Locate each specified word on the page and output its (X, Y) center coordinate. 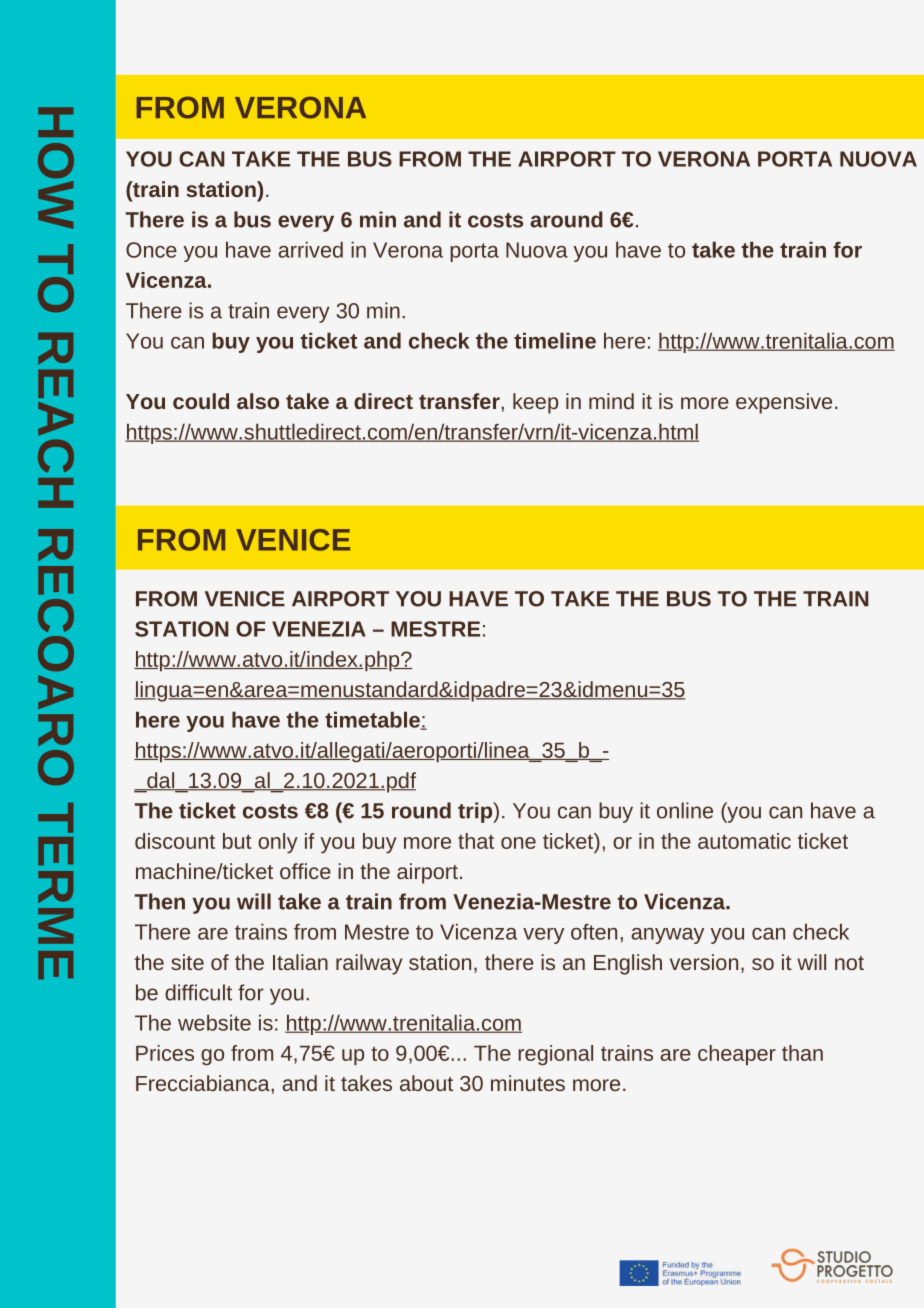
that (476, 841)
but (237, 841)
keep (535, 403)
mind (611, 401)
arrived (310, 249)
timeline (555, 340)
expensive (784, 403)
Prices (165, 1053)
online (685, 810)
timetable (373, 720)
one (518, 843)
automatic (744, 841)
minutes (528, 1083)
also (258, 401)
